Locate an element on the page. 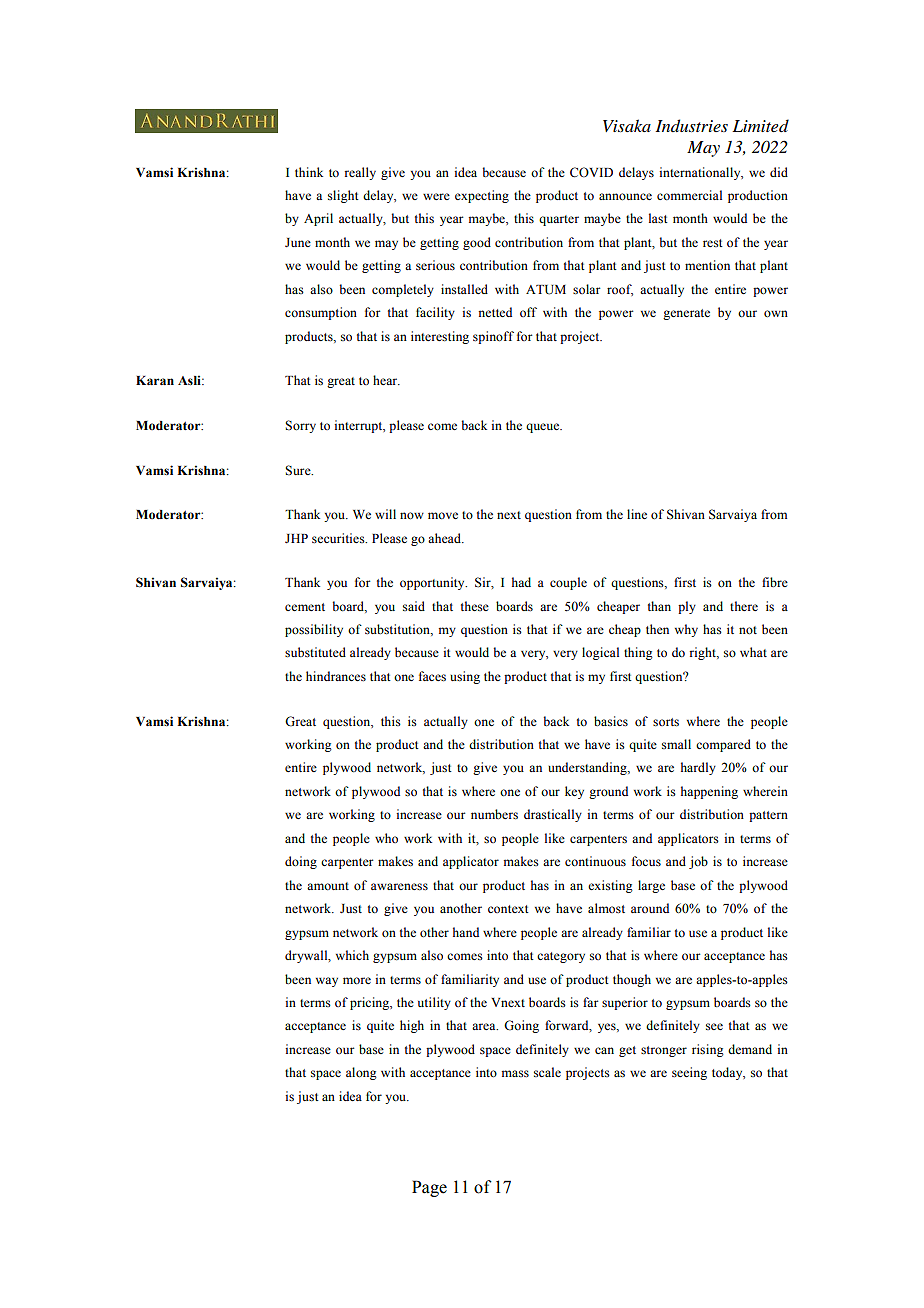 The height and width of the image is (1308, 924). spinoff is located at coordinates (493, 337).
